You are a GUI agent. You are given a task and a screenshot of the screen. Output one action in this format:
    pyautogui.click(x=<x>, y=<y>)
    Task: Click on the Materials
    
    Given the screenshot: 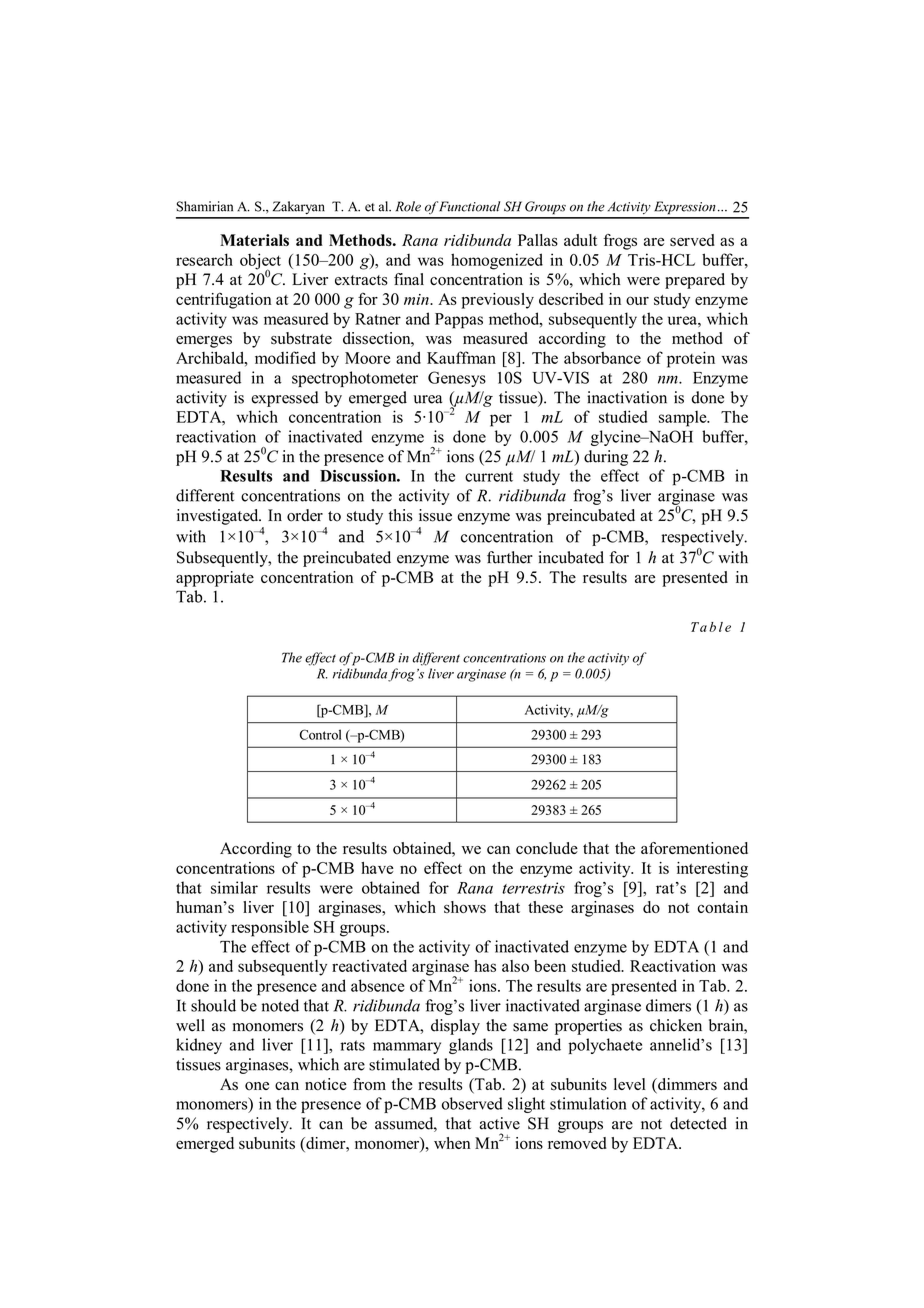 What is the action you would take?
    pyautogui.click(x=254, y=240)
